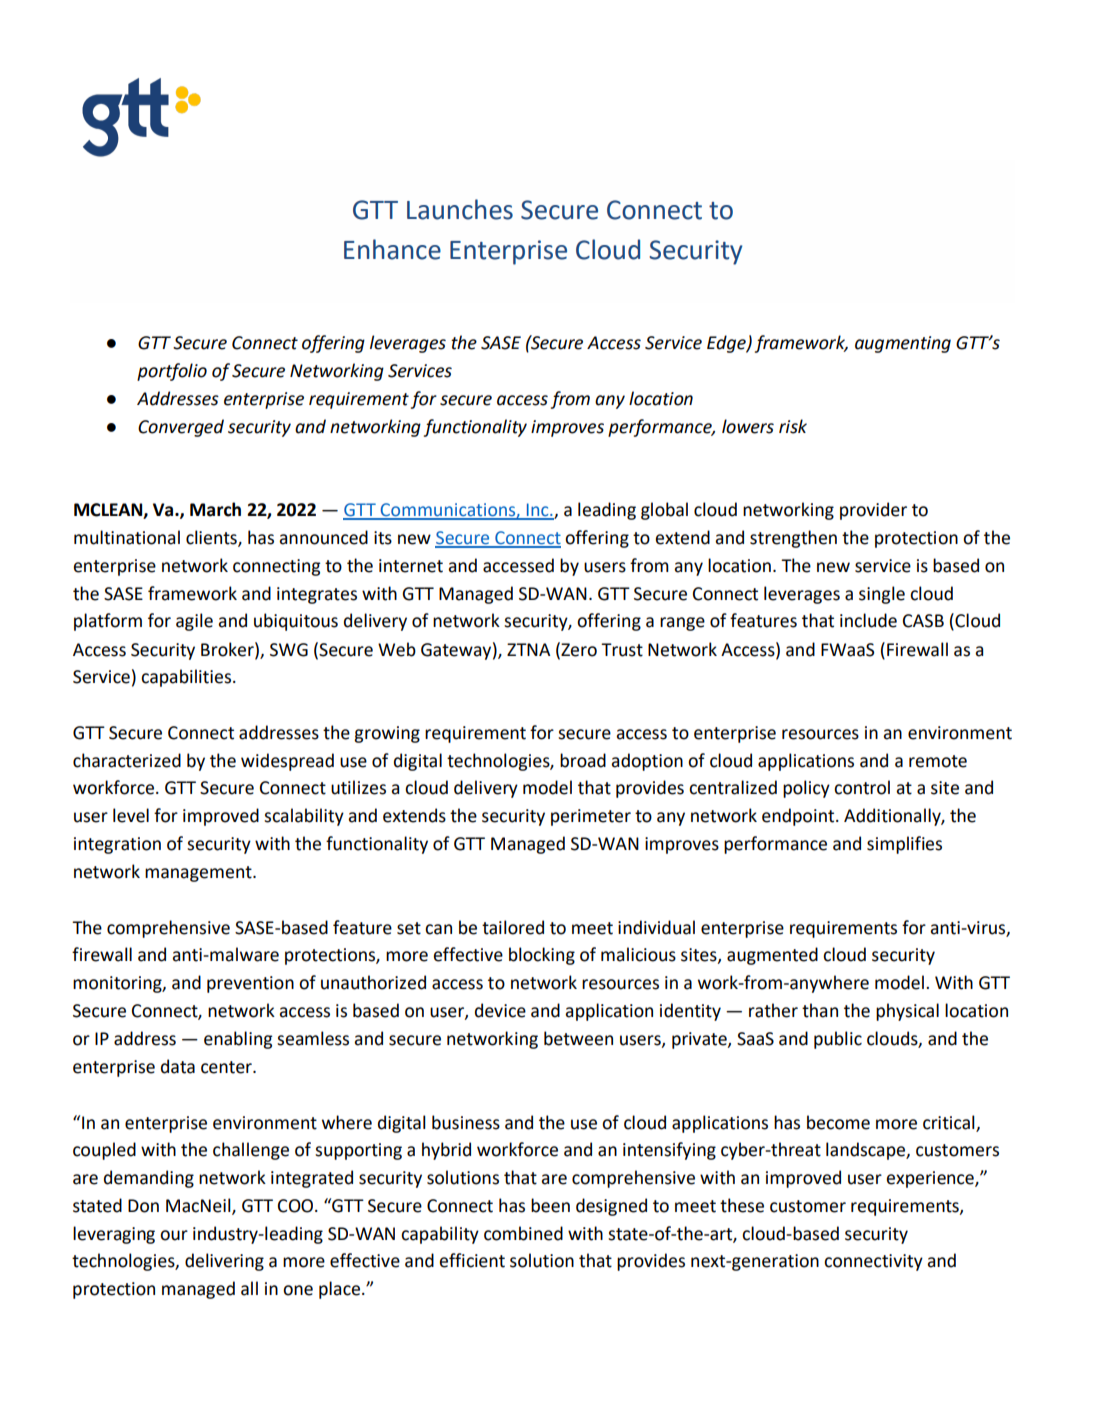  Describe the element at coordinates (194, 622) in the screenshot. I see `agile` at that location.
